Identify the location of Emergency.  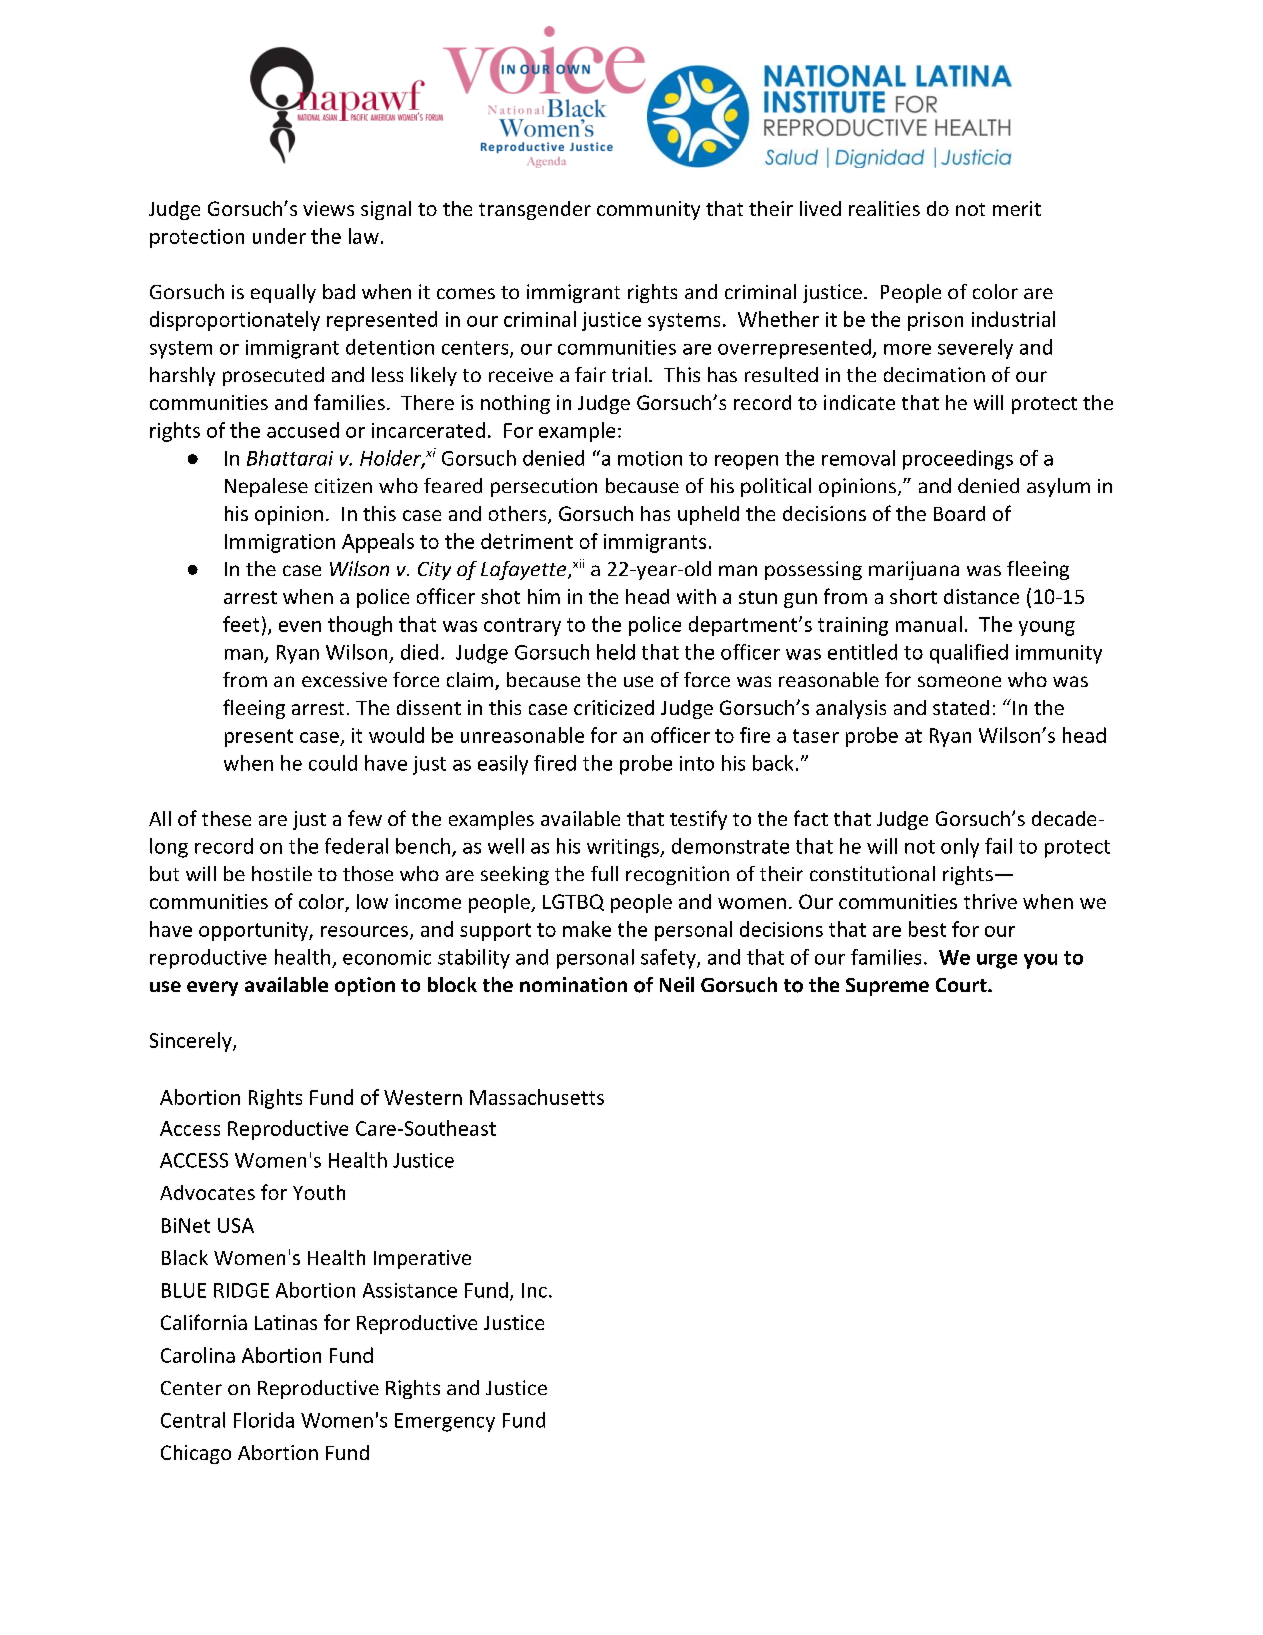
(445, 1422).
